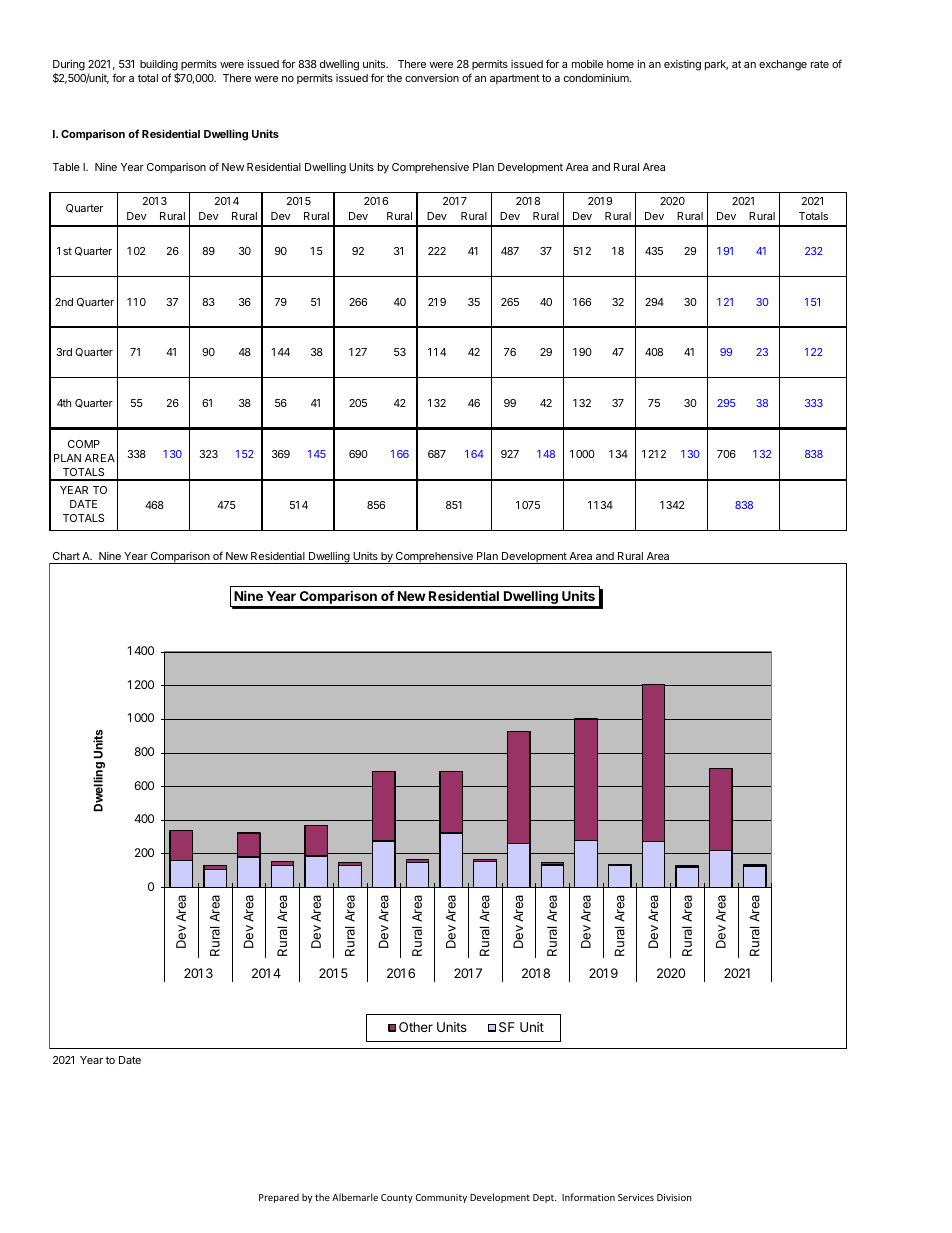  What do you see at coordinates (432, 78) in the screenshot?
I see `conversion` at bounding box center [432, 78].
